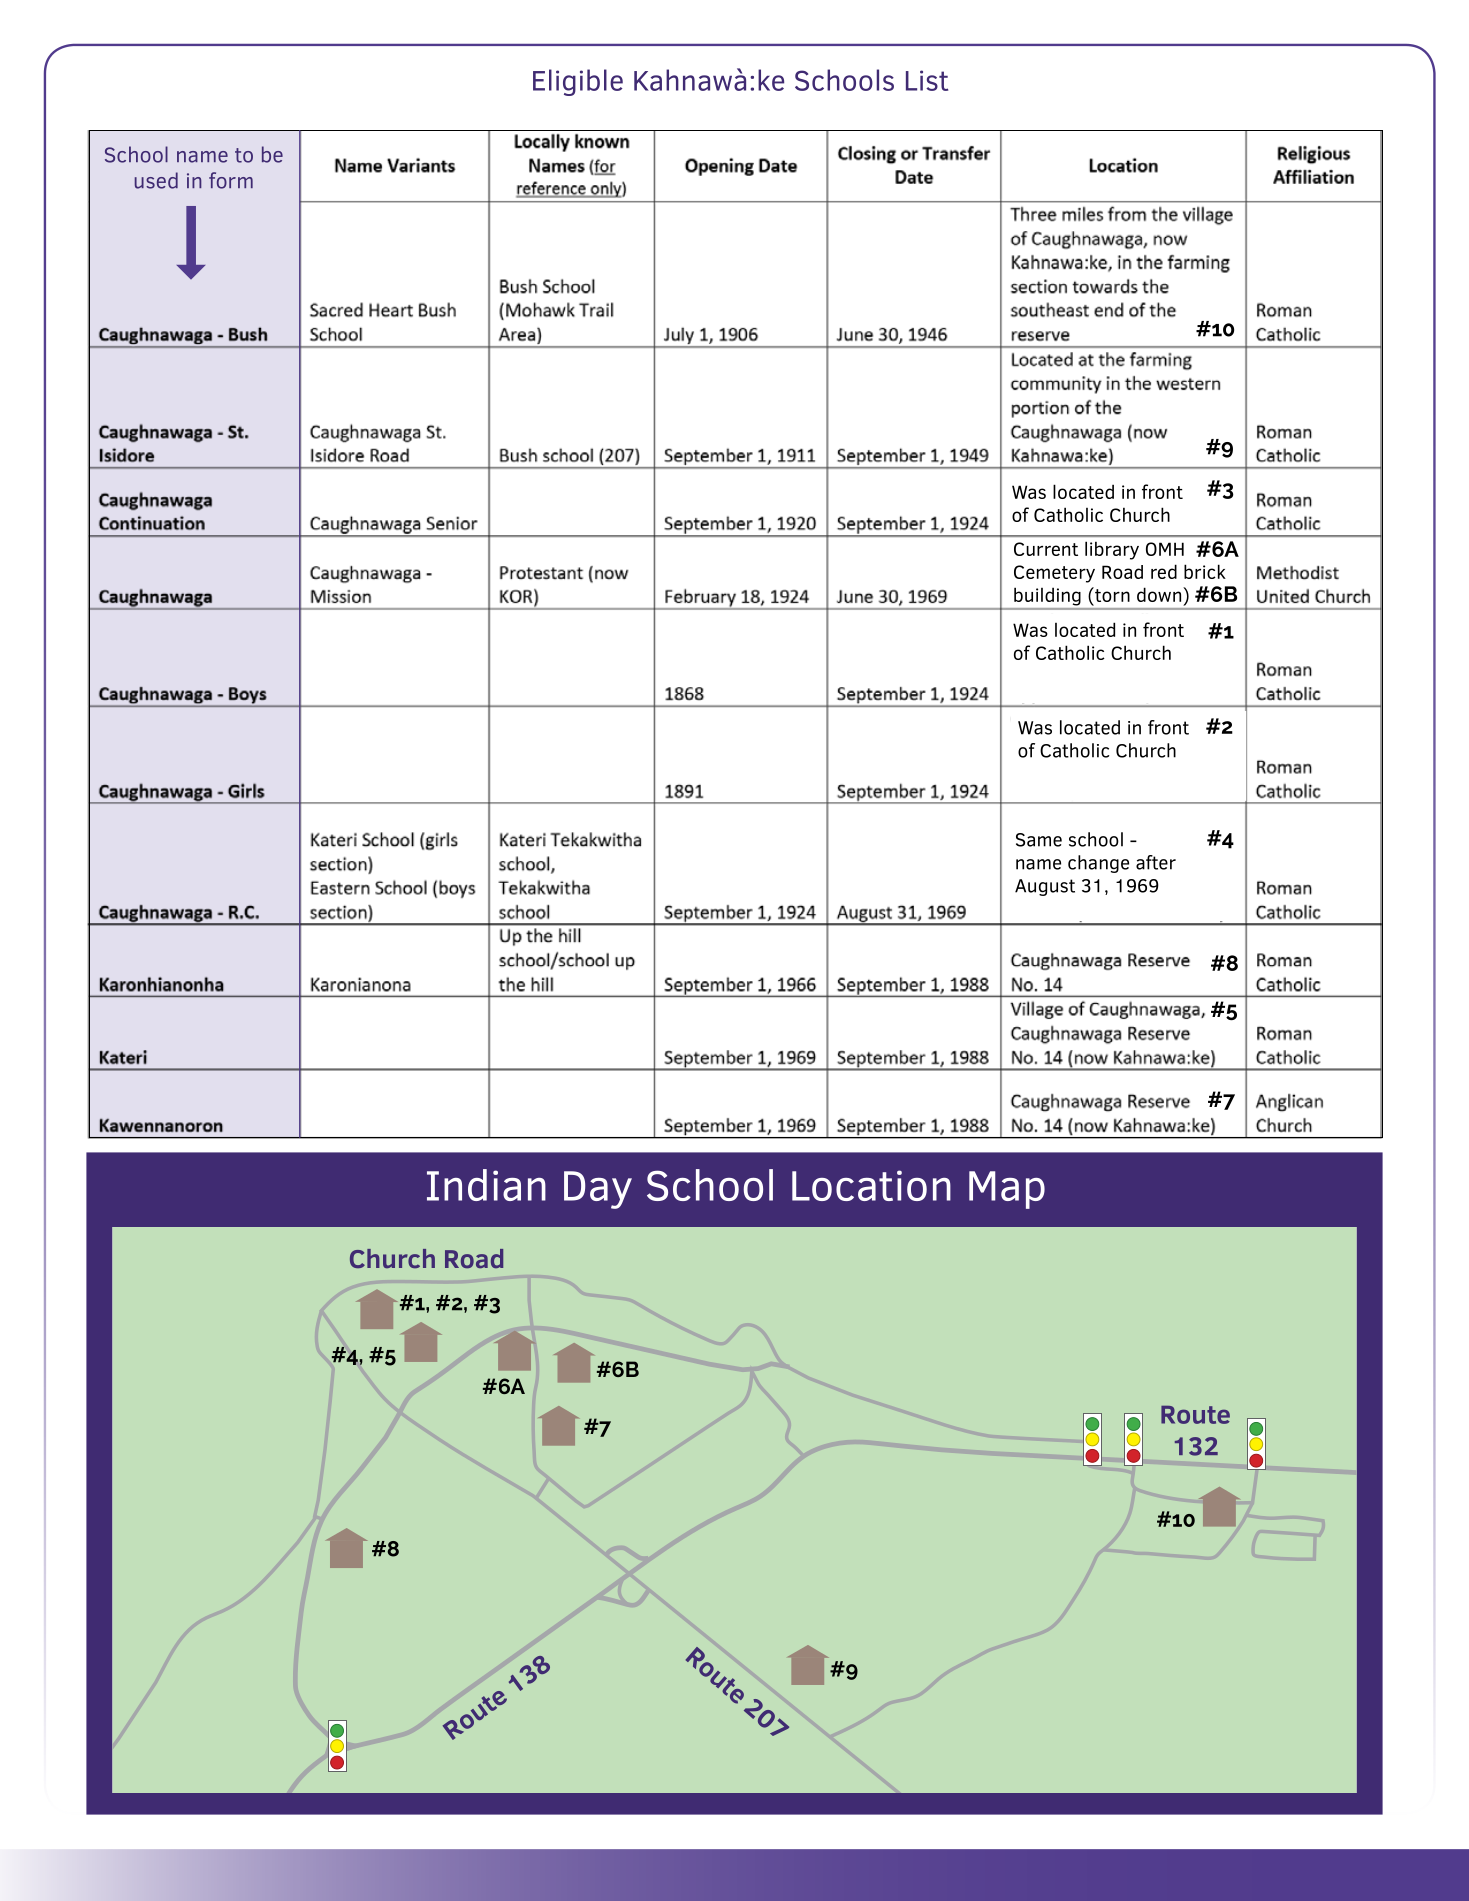  I want to click on Indian, so click(486, 1185).
